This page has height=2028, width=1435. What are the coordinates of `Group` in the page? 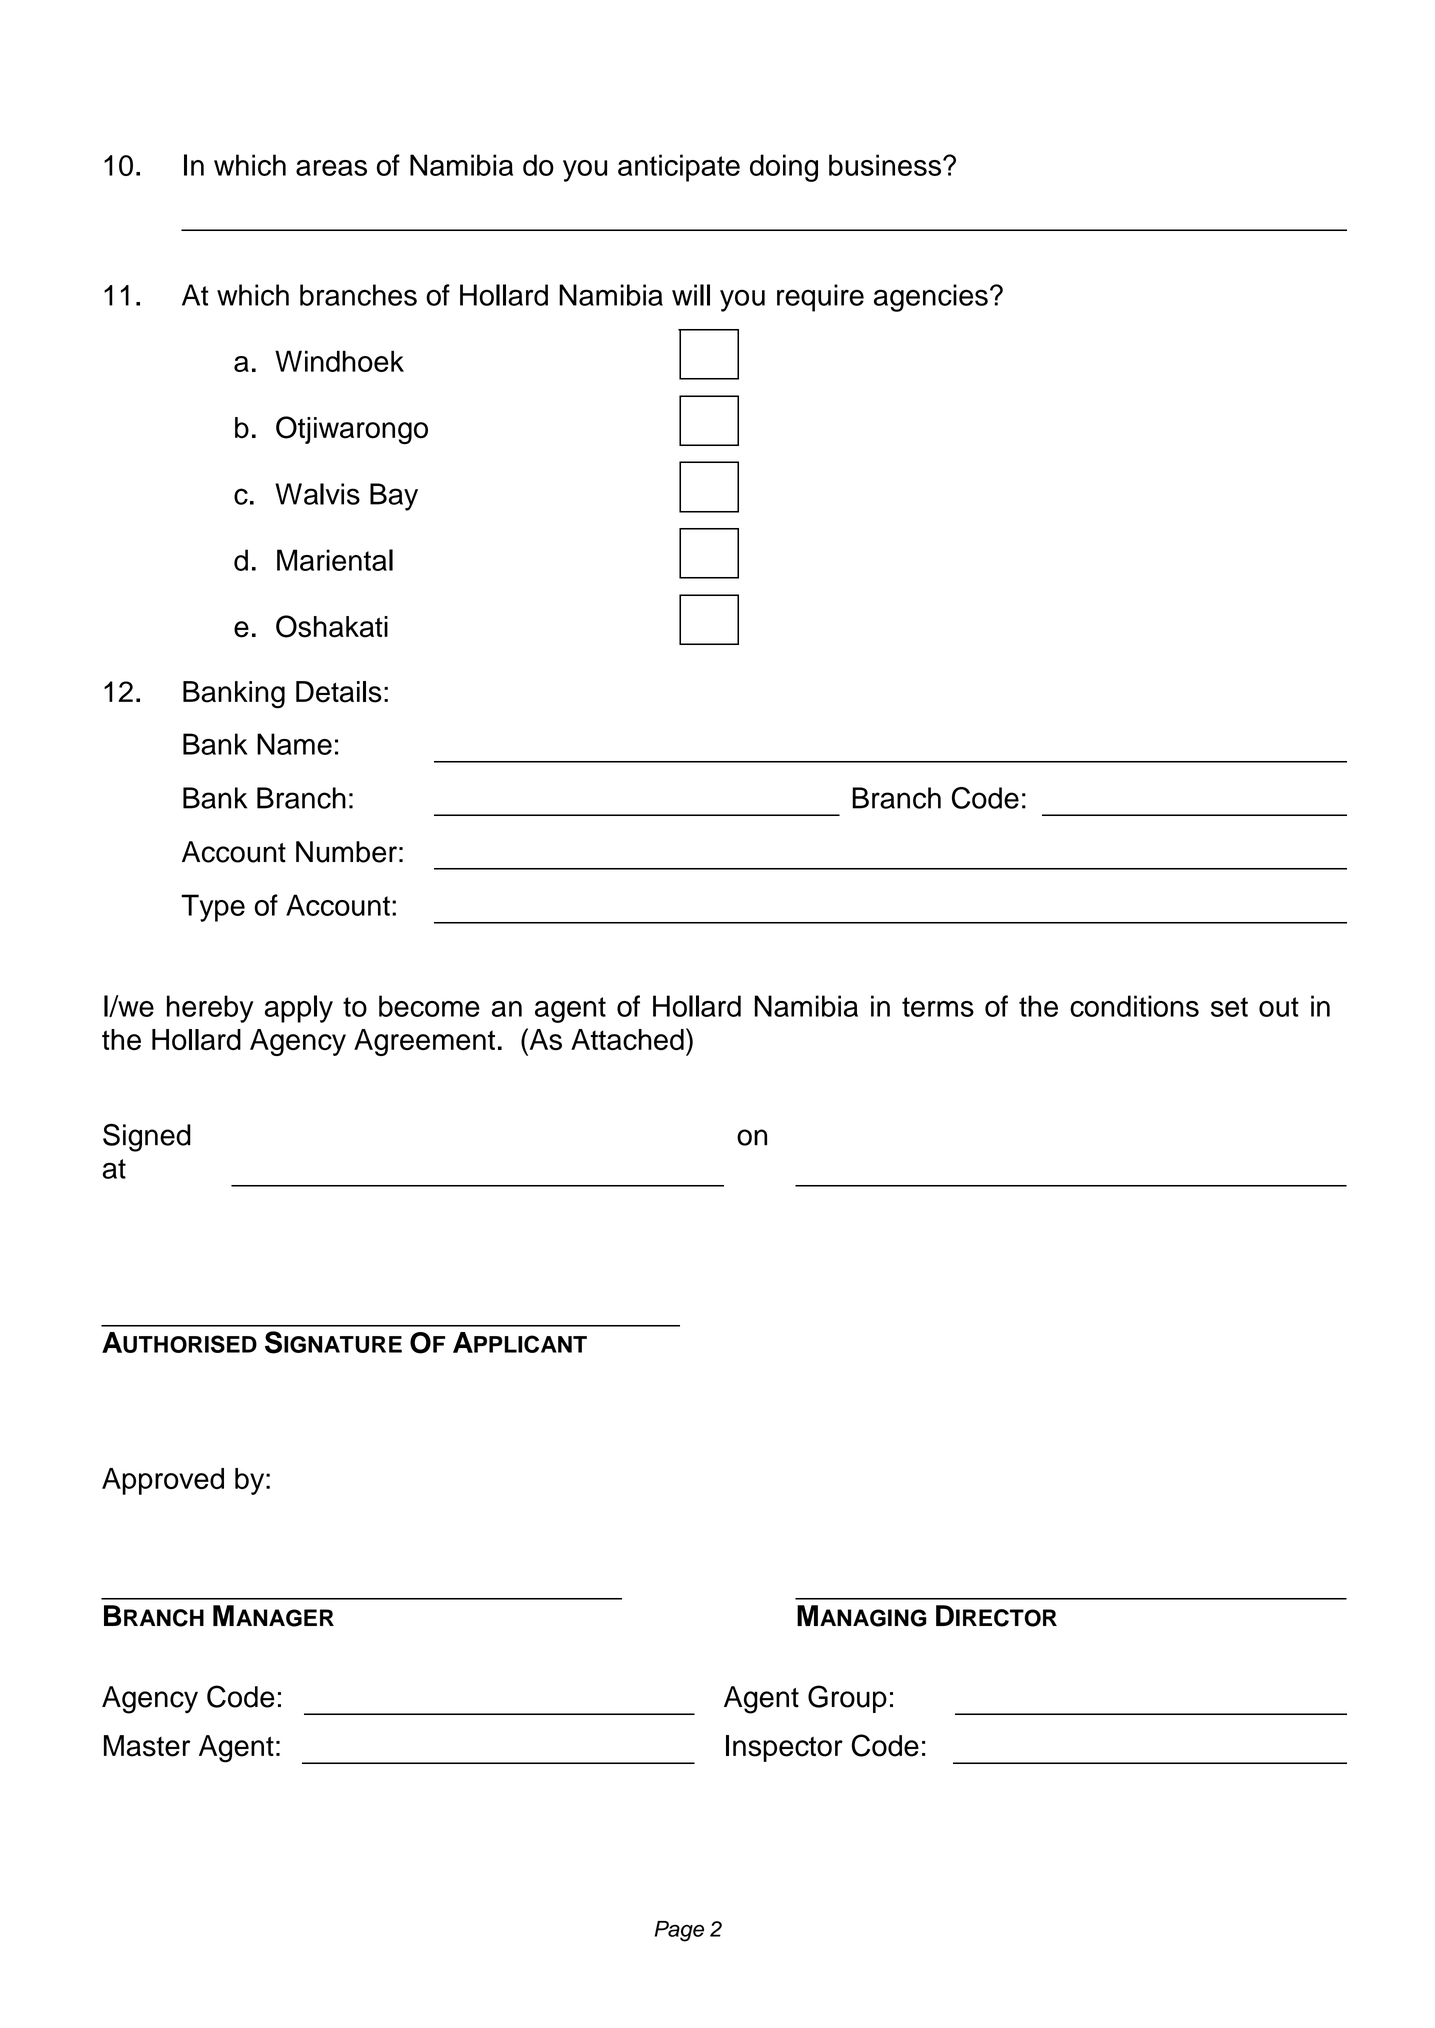 It's located at (847, 1699).
